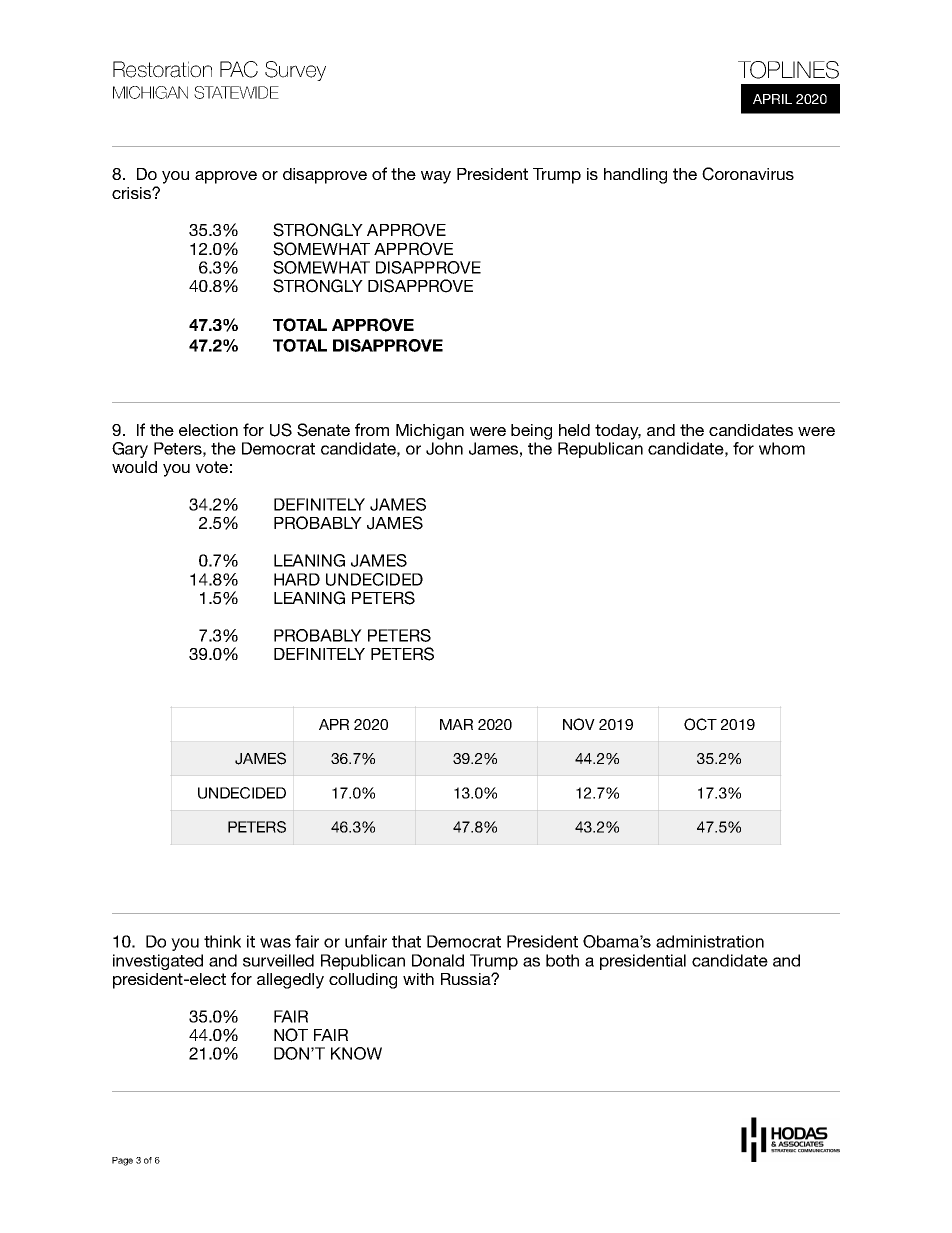  What do you see at coordinates (122, 1161) in the screenshot?
I see `Page` at bounding box center [122, 1161].
